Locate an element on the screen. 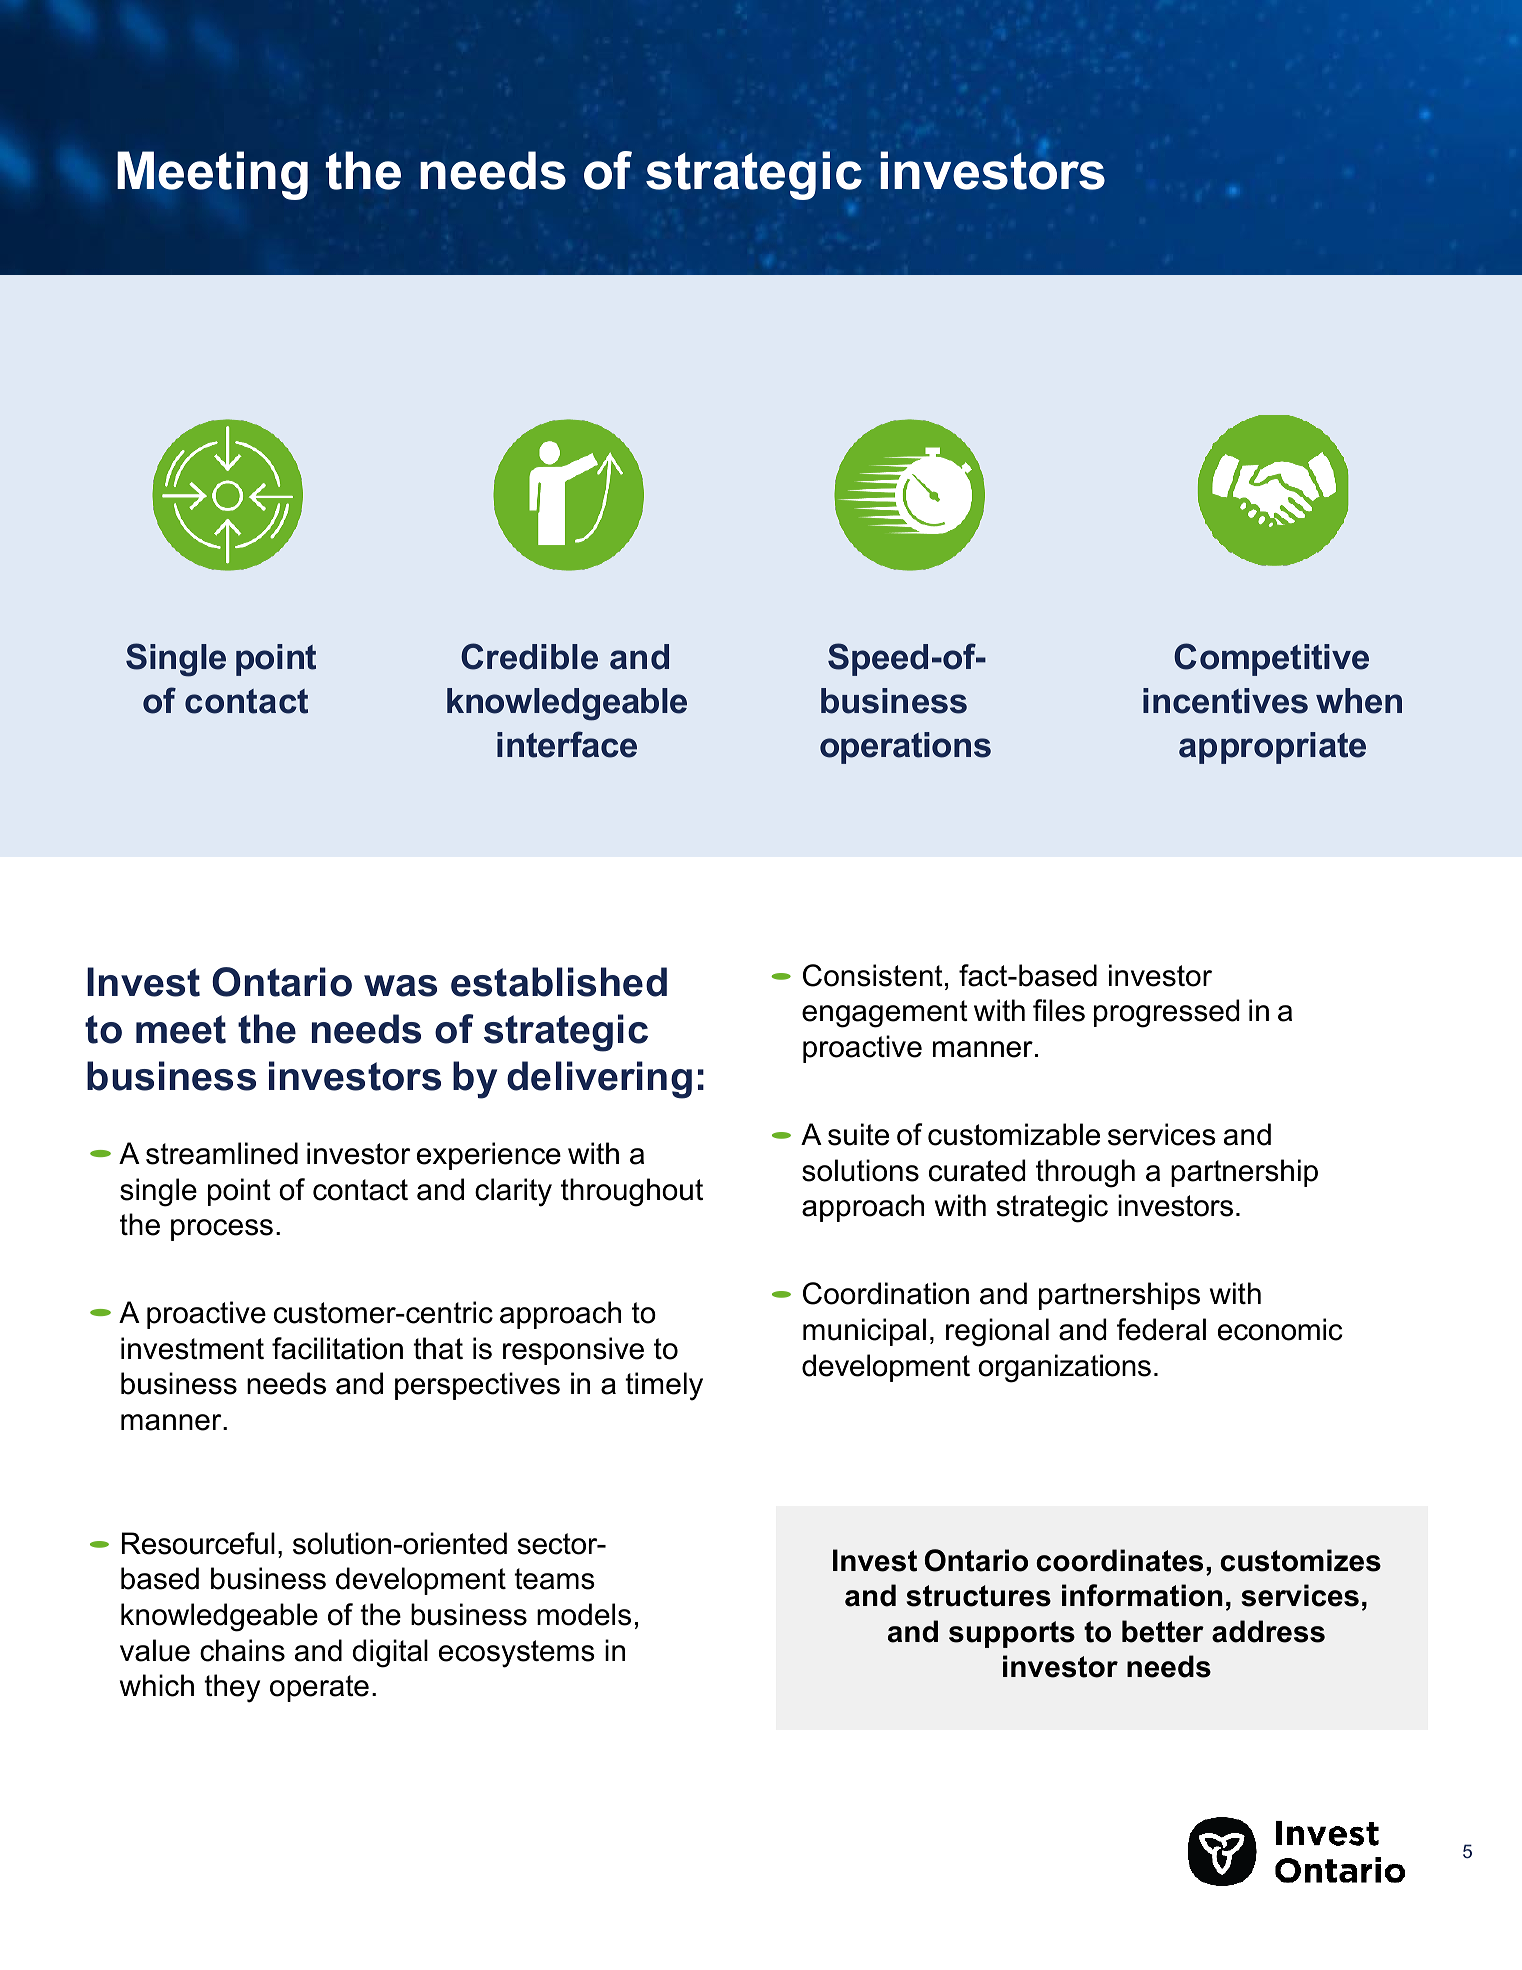  was is located at coordinates (400, 986).
